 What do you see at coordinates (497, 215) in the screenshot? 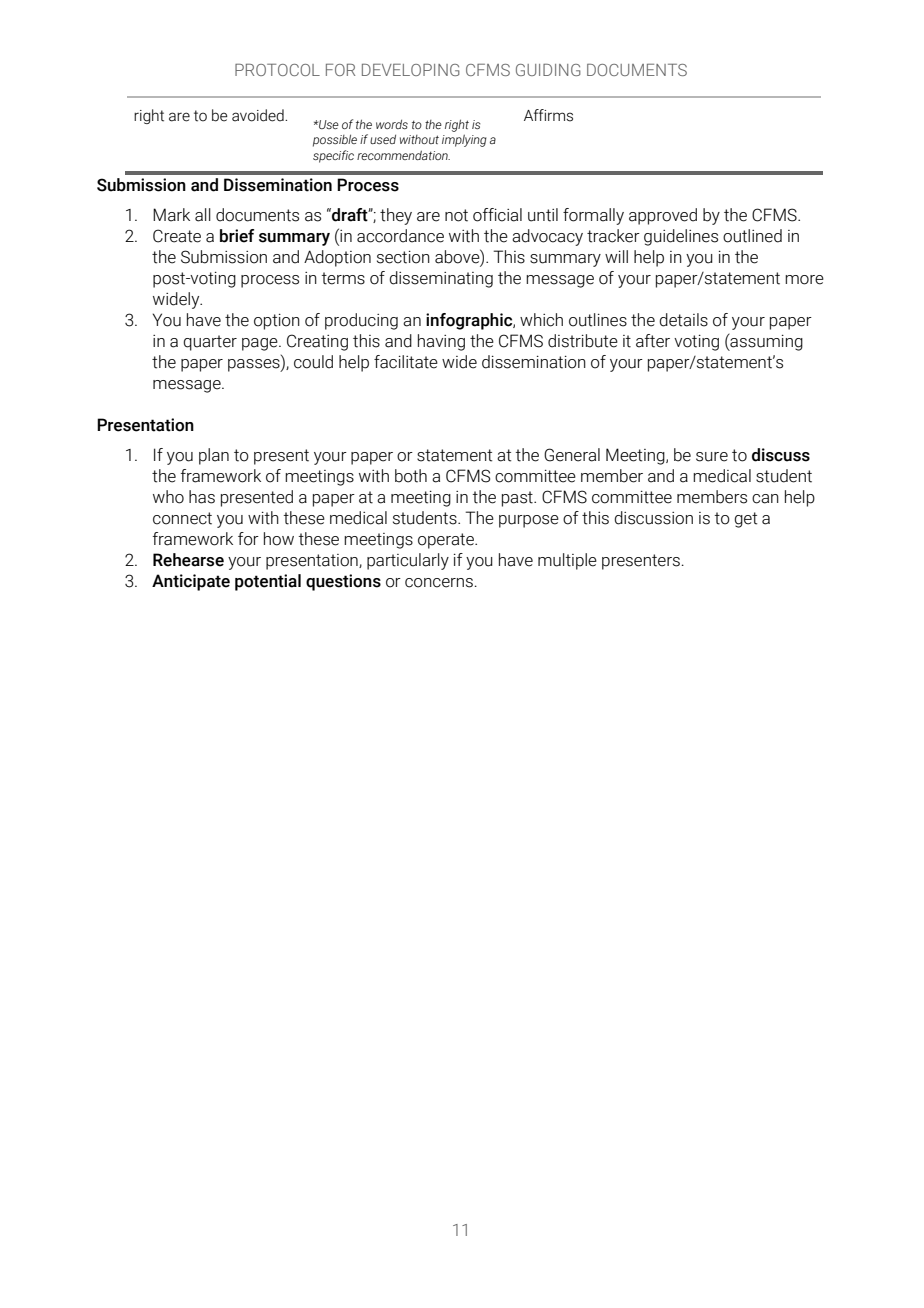
I see `official` at bounding box center [497, 215].
